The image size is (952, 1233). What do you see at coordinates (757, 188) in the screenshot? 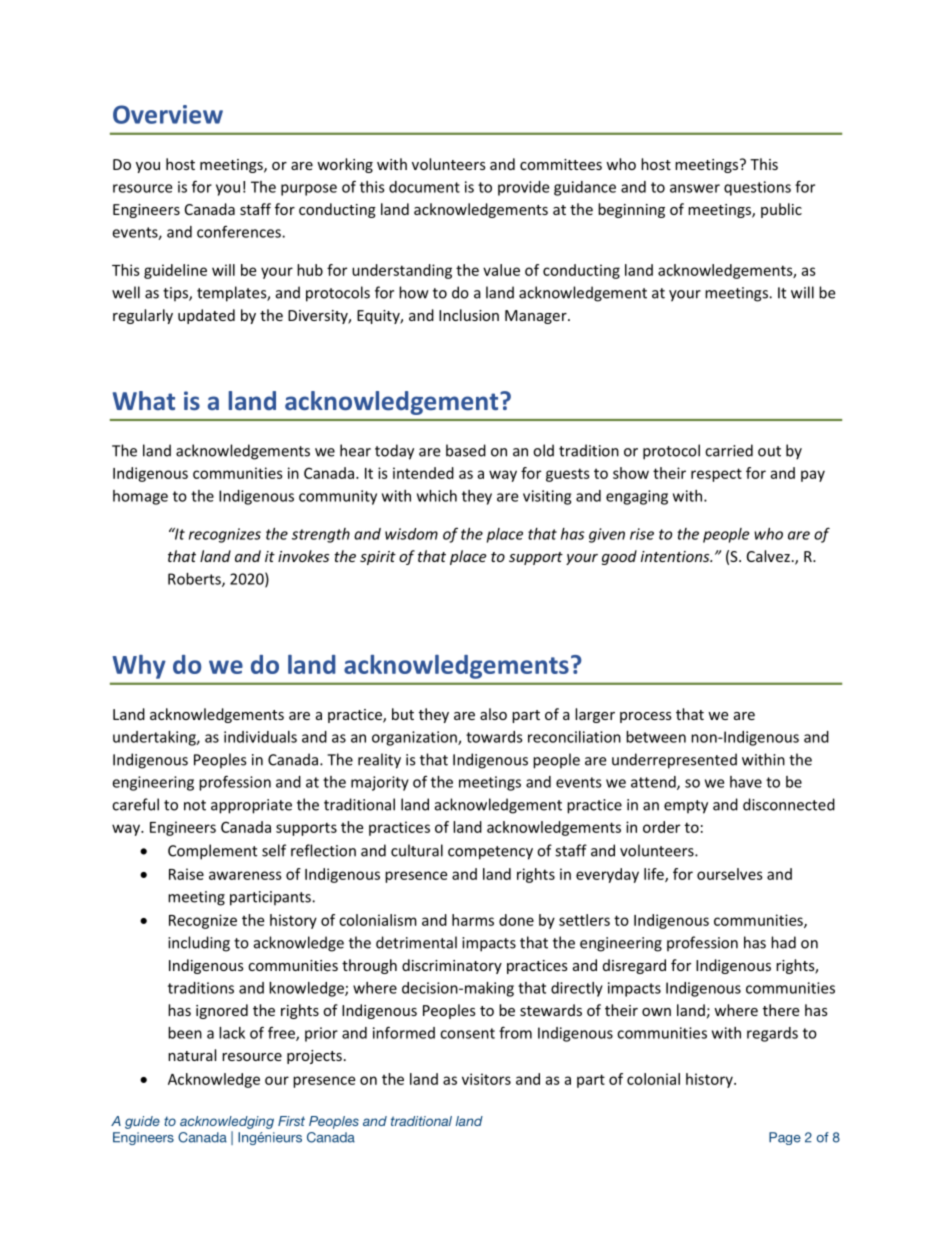
I see `questions` at bounding box center [757, 188].
